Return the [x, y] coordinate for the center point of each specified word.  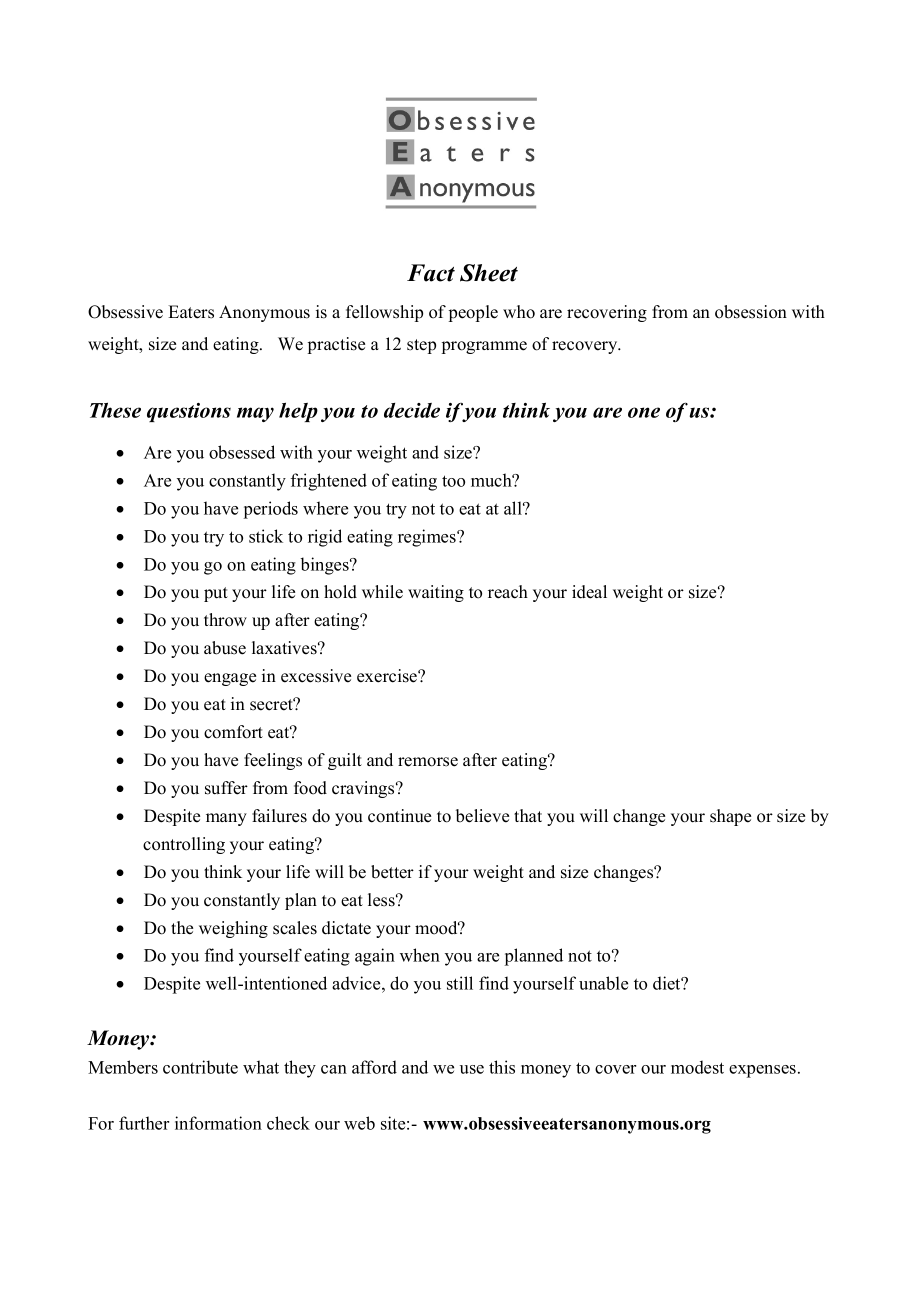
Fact [431, 273]
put [216, 594]
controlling [184, 845]
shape [730, 817]
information [218, 1123]
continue [399, 816]
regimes [428, 538]
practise [336, 345]
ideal [589, 592]
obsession [751, 312]
